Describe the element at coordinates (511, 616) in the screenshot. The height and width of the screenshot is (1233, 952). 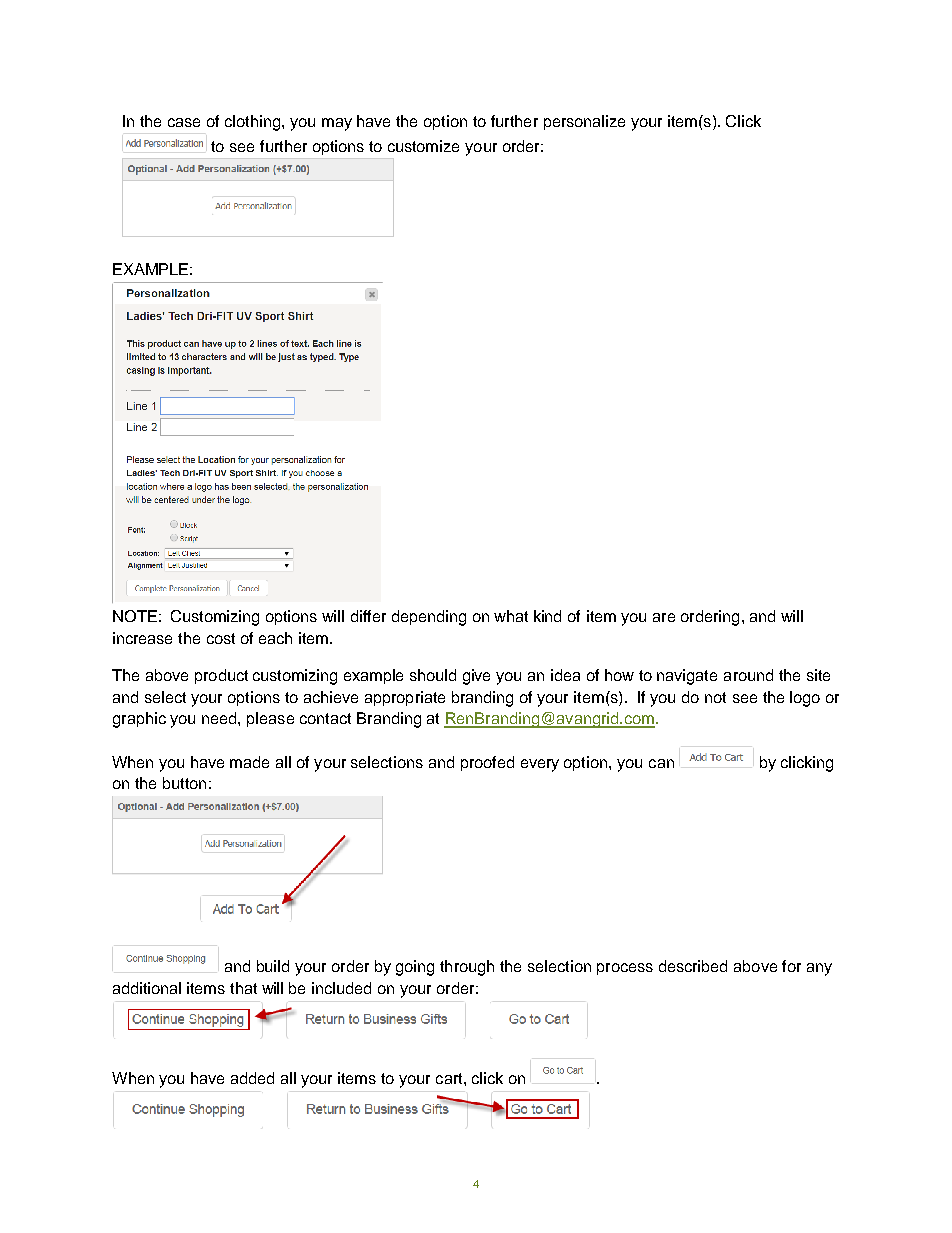
I see `what` at that location.
